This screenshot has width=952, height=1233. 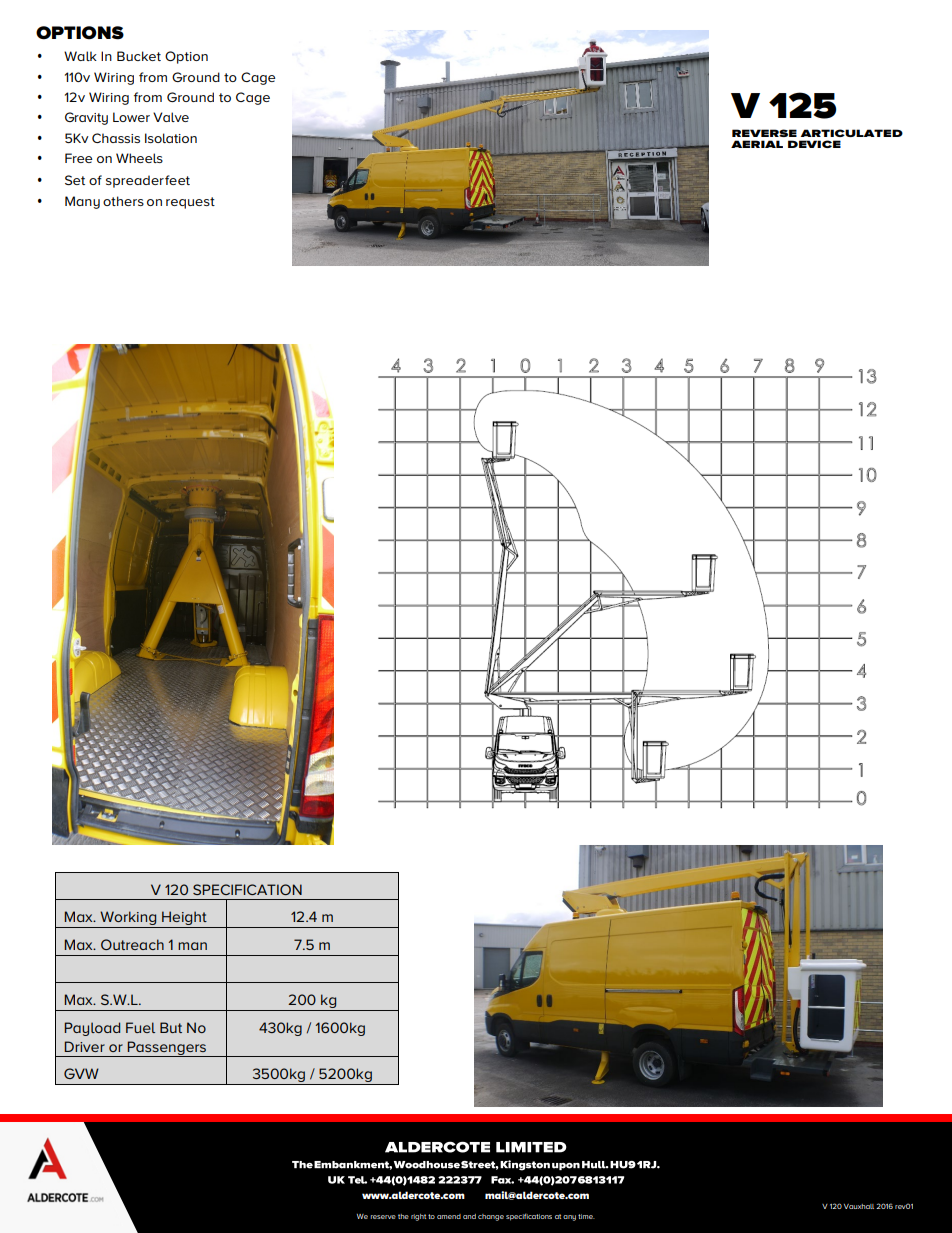 I want to click on and, so click(x=469, y=1216).
